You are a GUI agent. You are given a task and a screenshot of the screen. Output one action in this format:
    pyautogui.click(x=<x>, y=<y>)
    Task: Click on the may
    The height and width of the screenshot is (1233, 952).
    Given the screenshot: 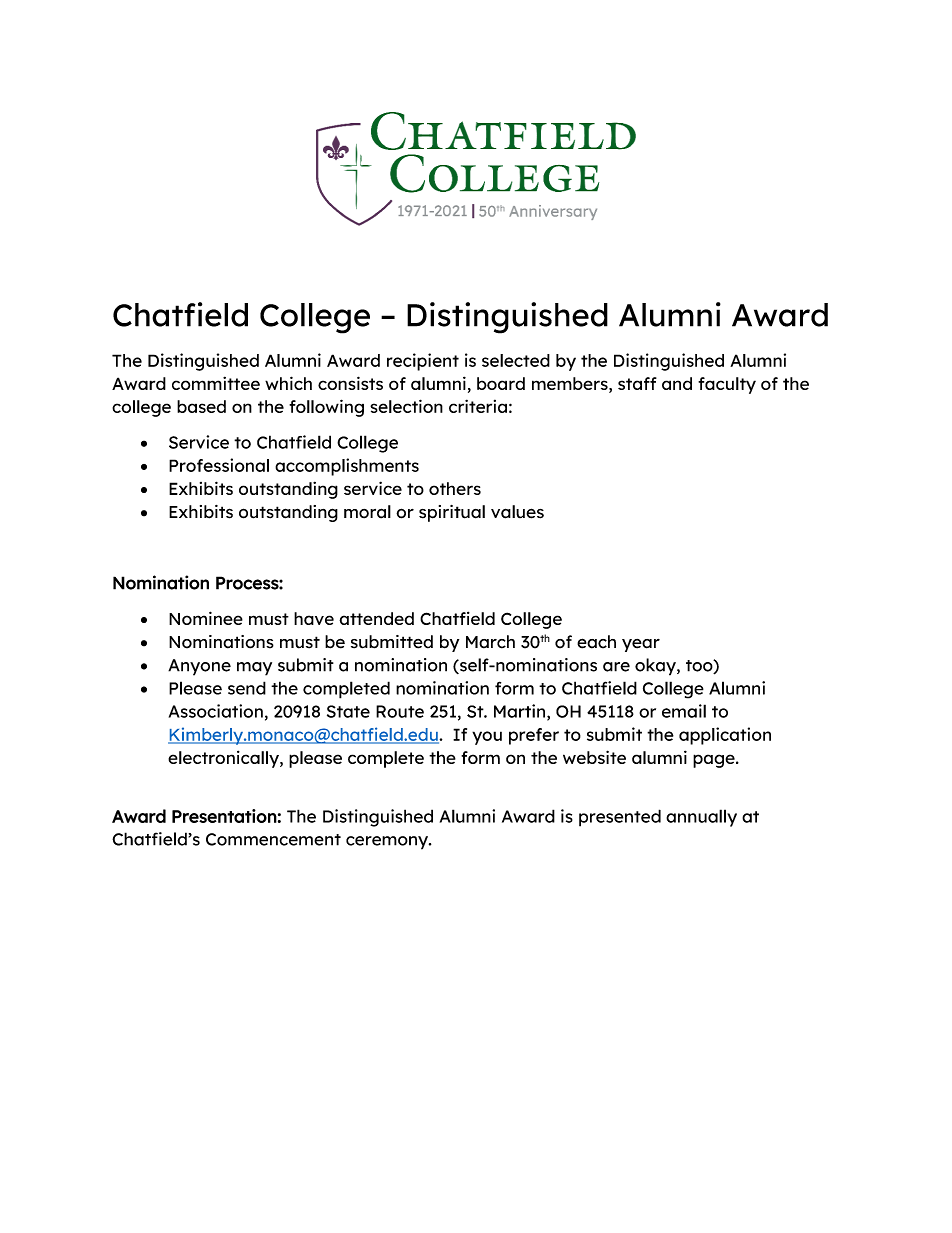 What is the action you would take?
    pyautogui.click(x=254, y=669)
